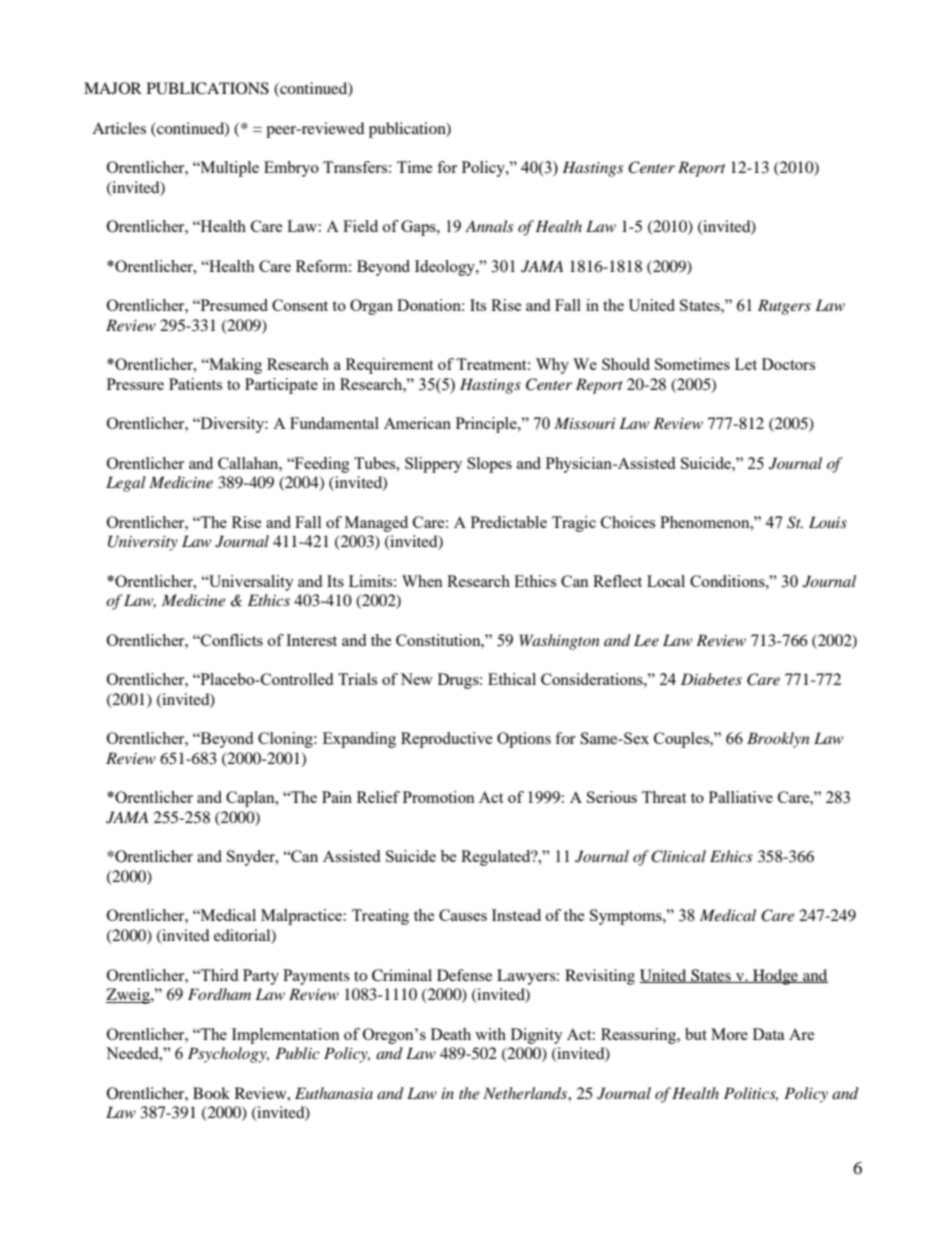 The height and width of the document is (1233, 952). What do you see at coordinates (231, 640) in the document?
I see `Conflicts` at bounding box center [231, 640].
